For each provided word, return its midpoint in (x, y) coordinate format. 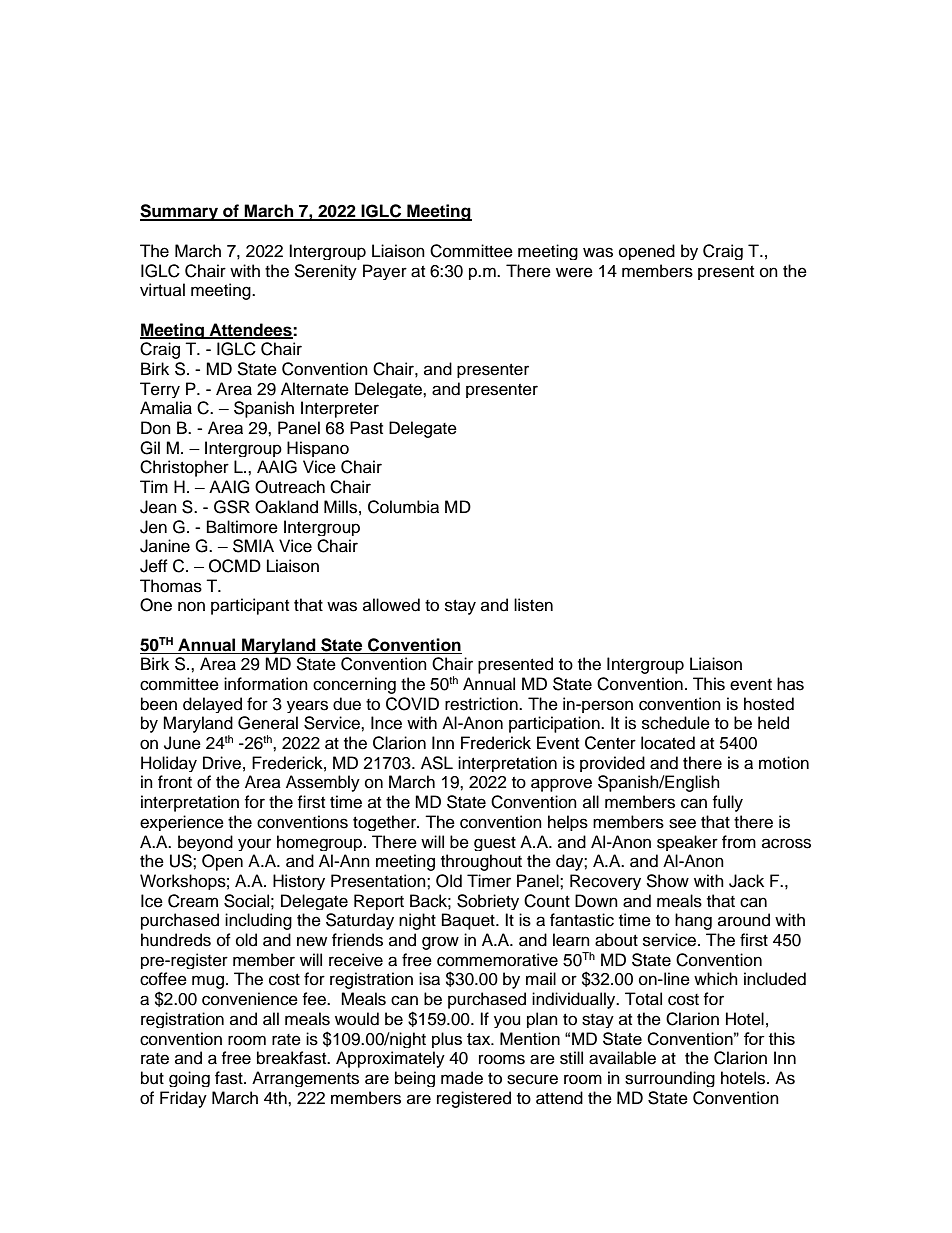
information (266, 684)
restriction (482, 704)
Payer (385, 272)
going (189, 1079)
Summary (180, 212)
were (574, 272)
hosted (769, 704)
